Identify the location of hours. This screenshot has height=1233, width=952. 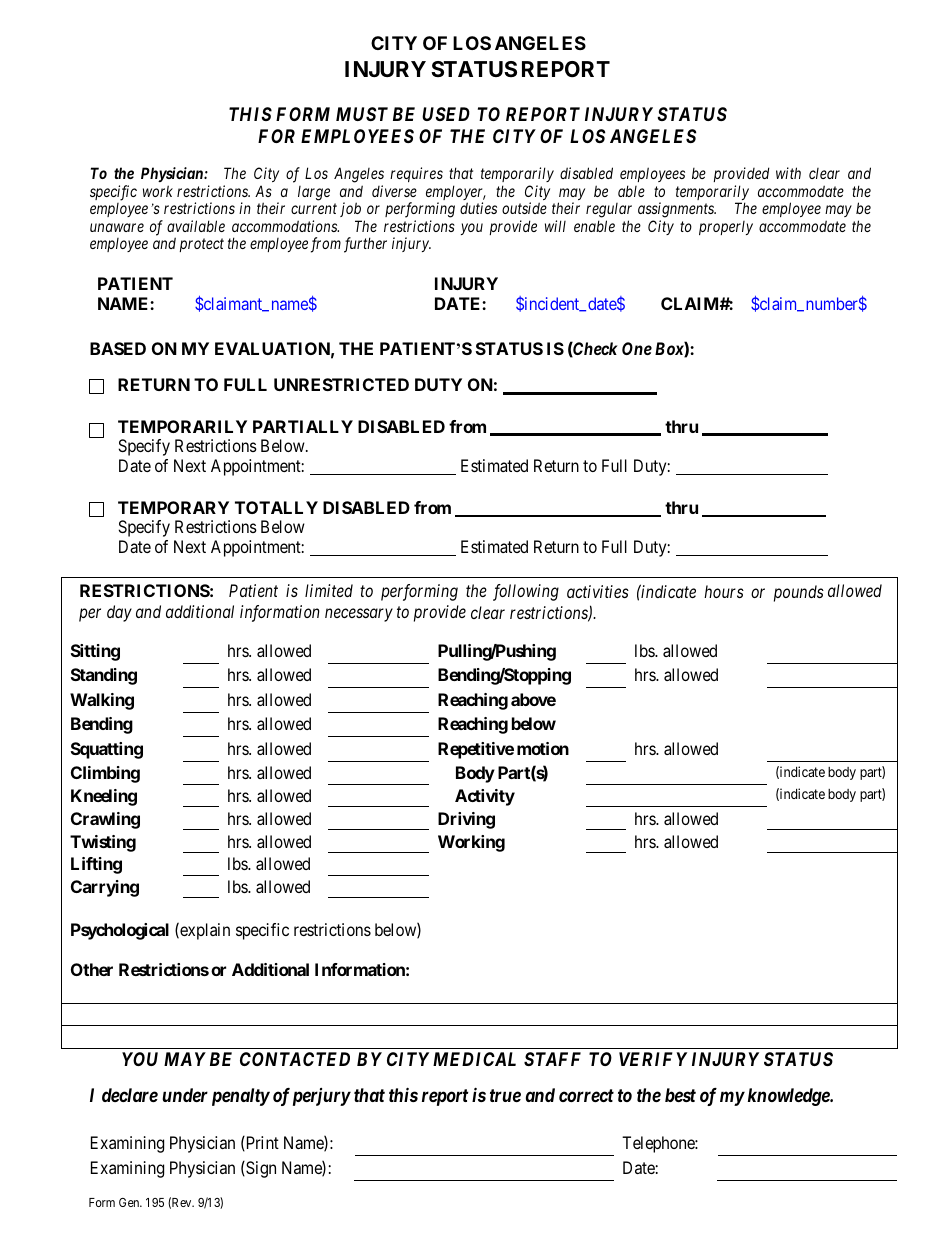
(724, 591).
